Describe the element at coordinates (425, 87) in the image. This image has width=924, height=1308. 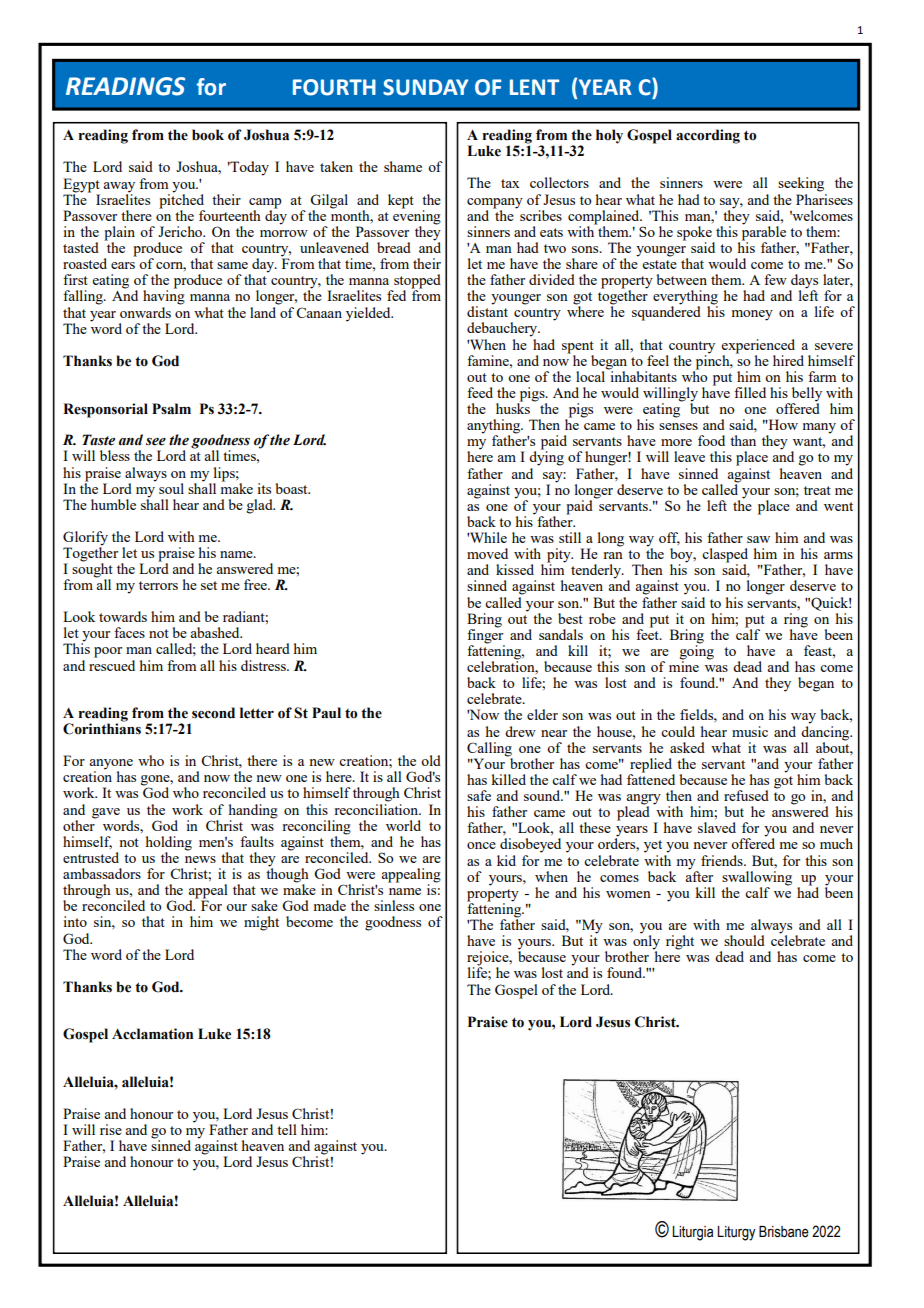
I see `SUNDAY` at that location.
